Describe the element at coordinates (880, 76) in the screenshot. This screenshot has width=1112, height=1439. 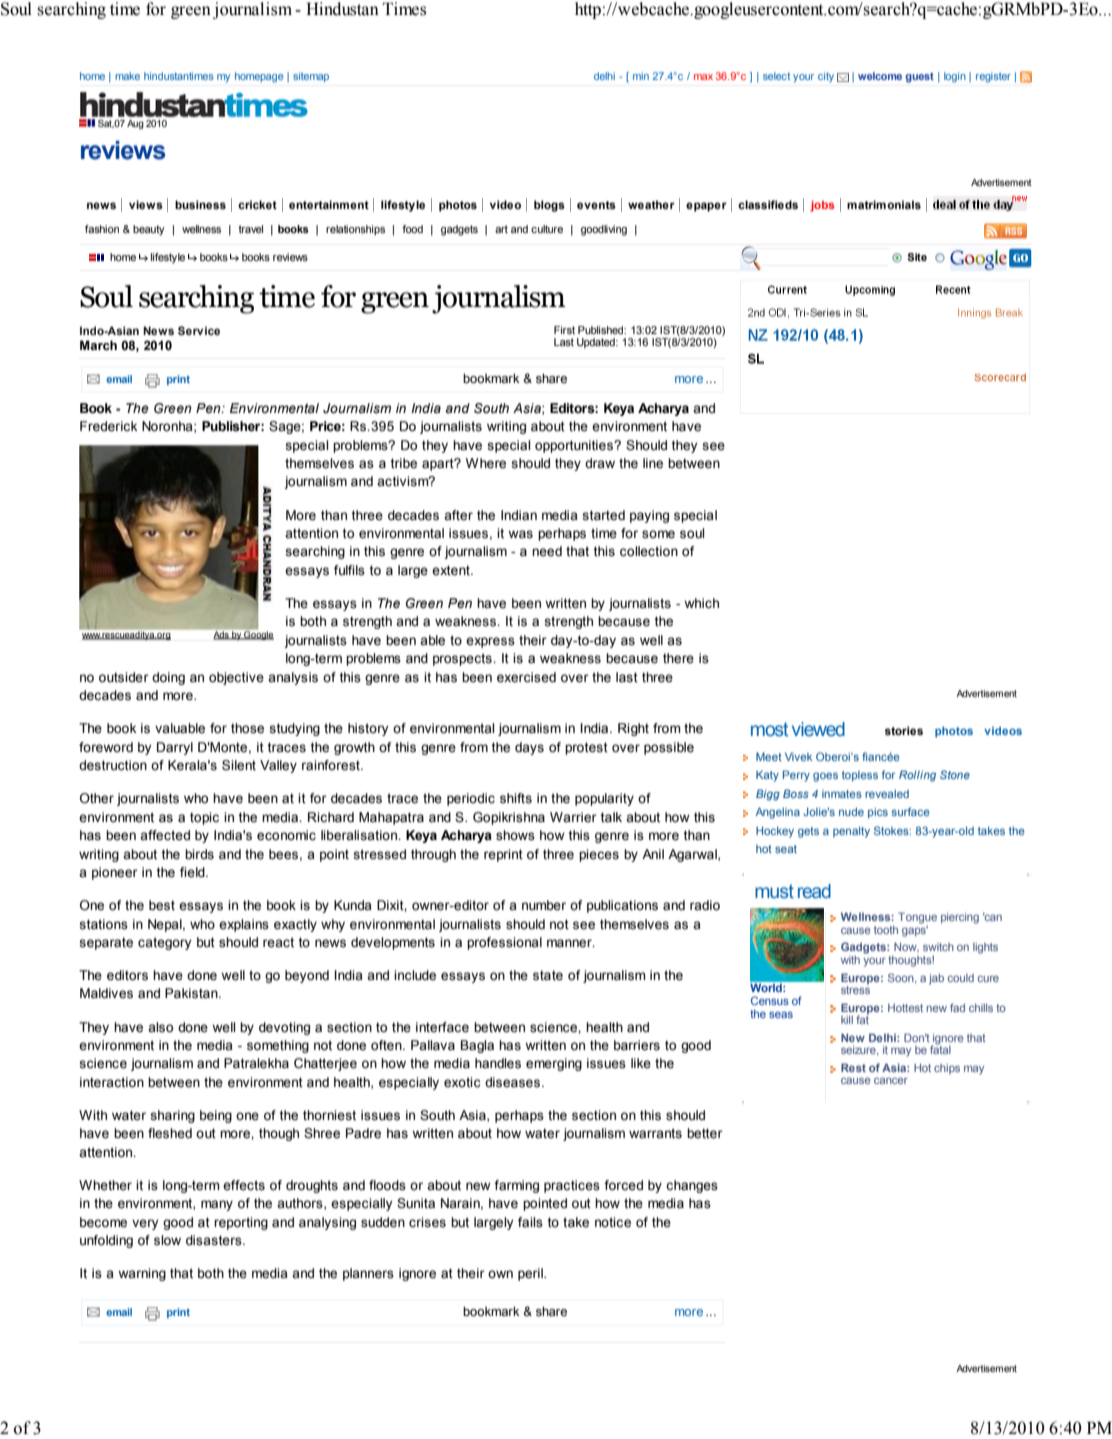
I see `welcome` at that location.
